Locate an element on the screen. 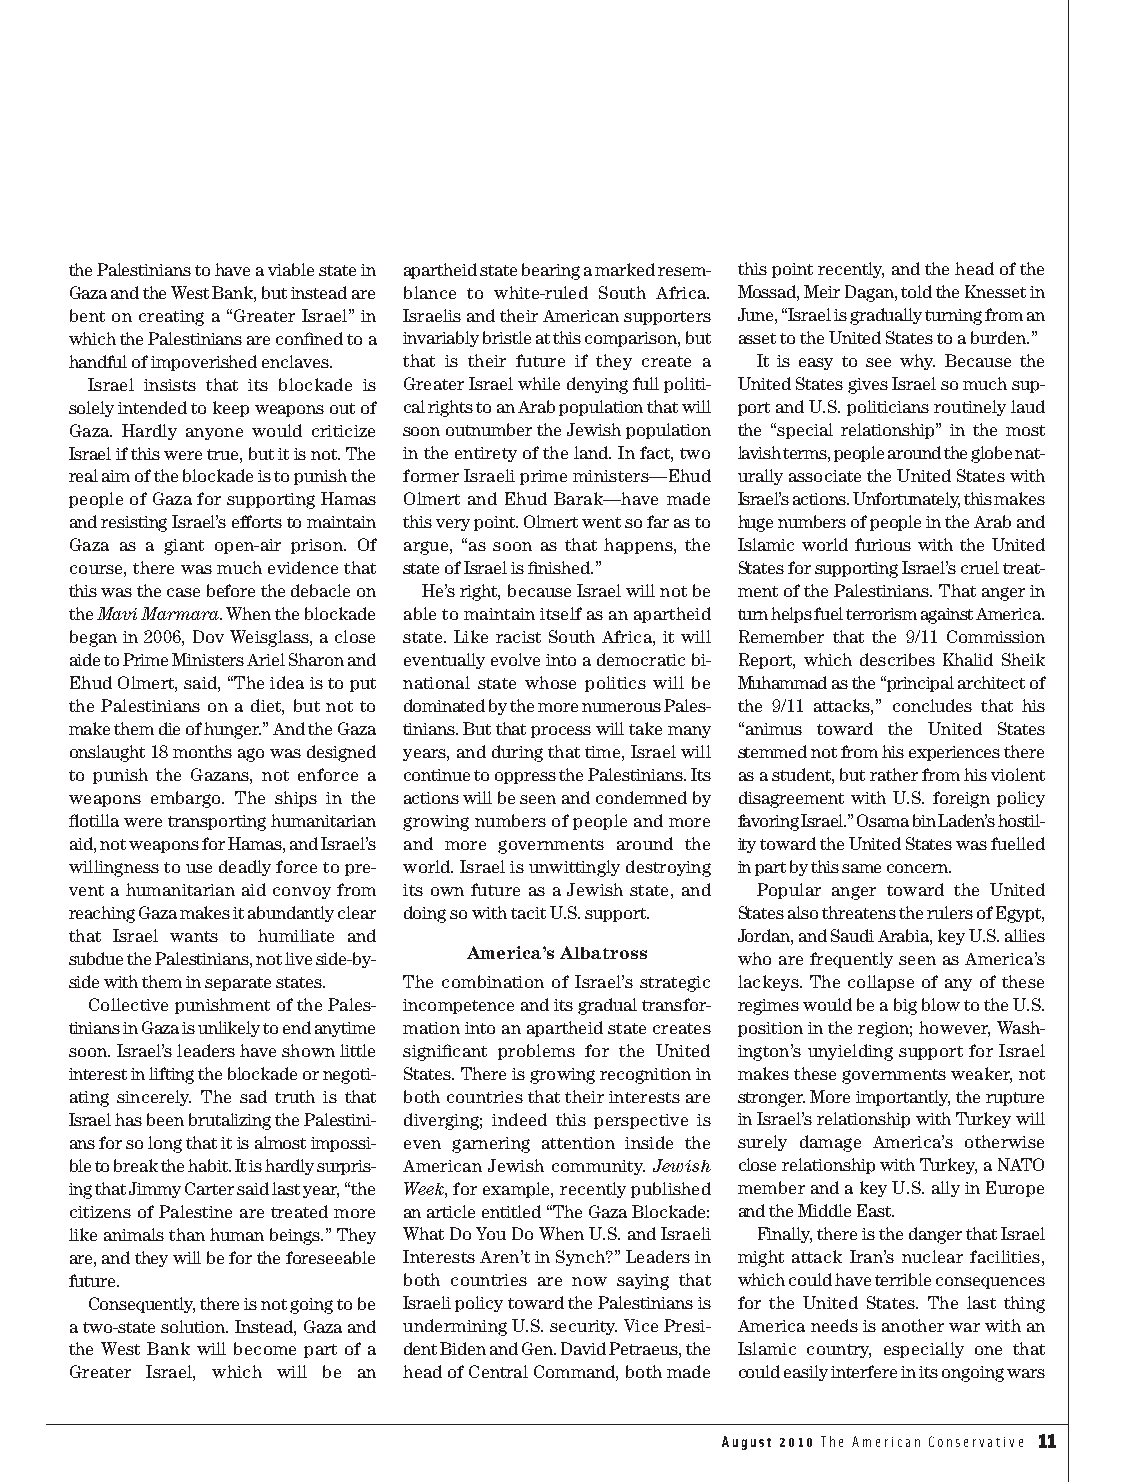 Image resolution: width=1137 pixels, height=1482 pixels. collapse is located at coordinates (881, 983).
